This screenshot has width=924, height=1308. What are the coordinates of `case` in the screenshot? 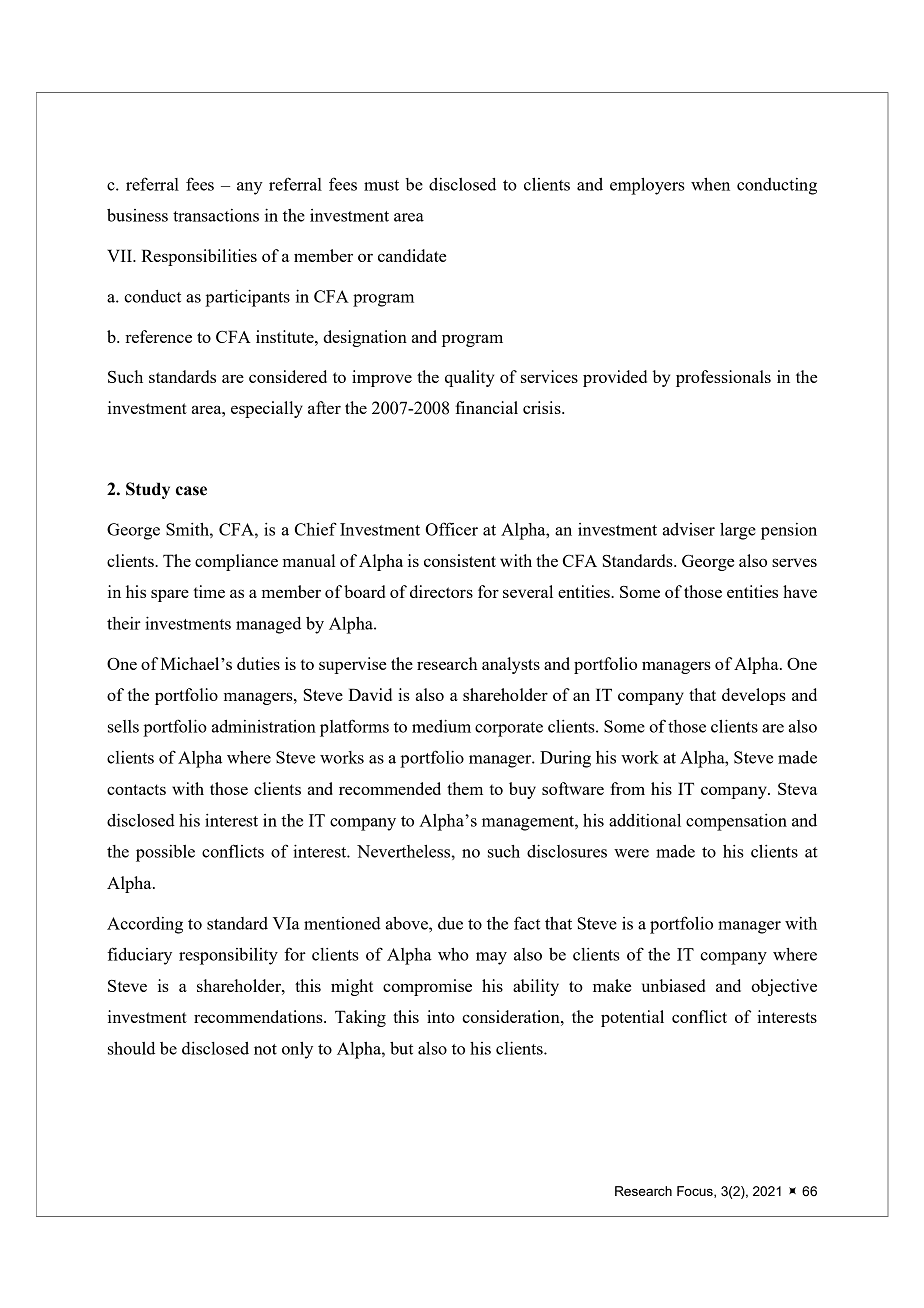 It's located at (191, 491).
